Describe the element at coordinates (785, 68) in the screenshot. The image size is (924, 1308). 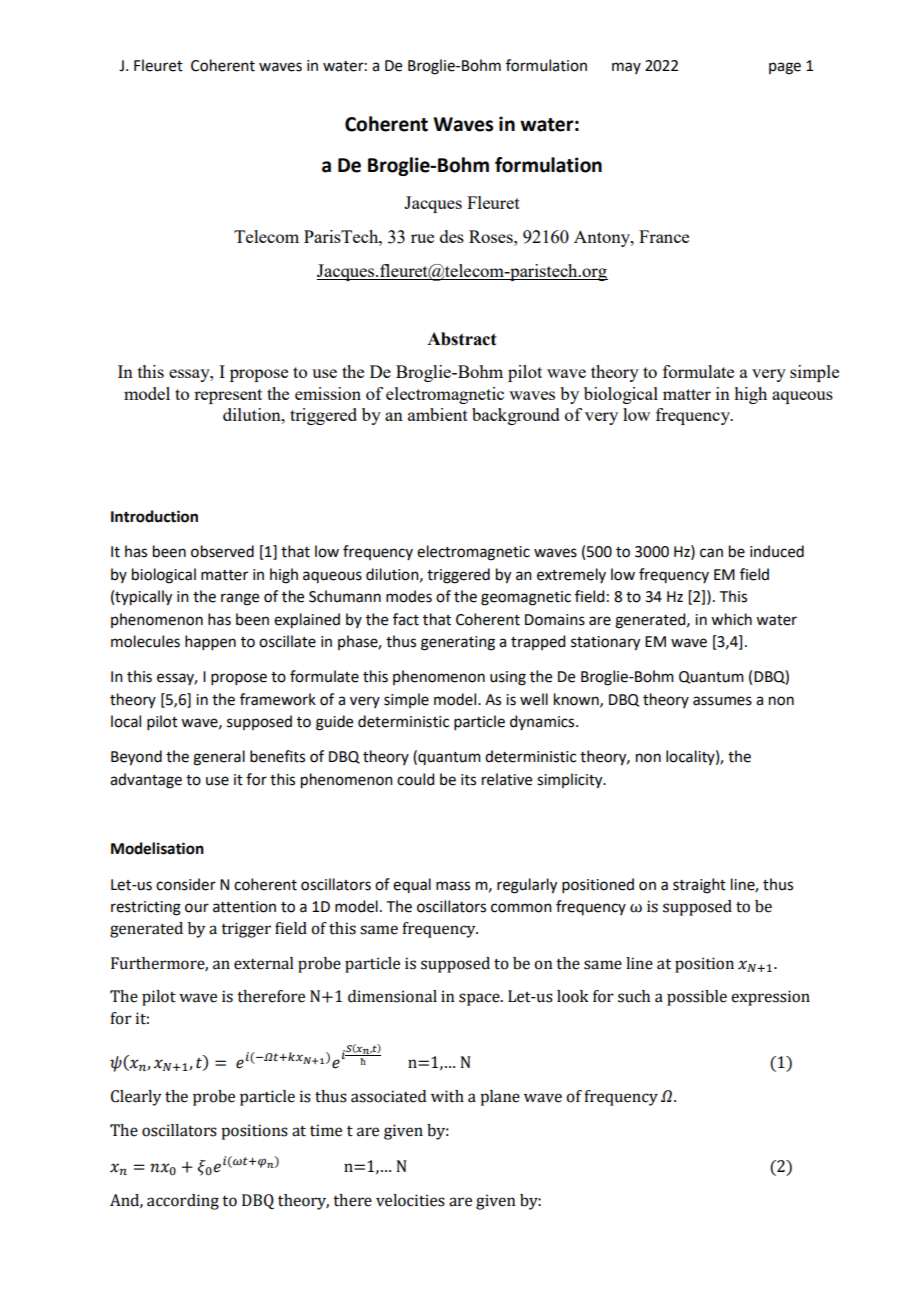
I see `page` at that location.
